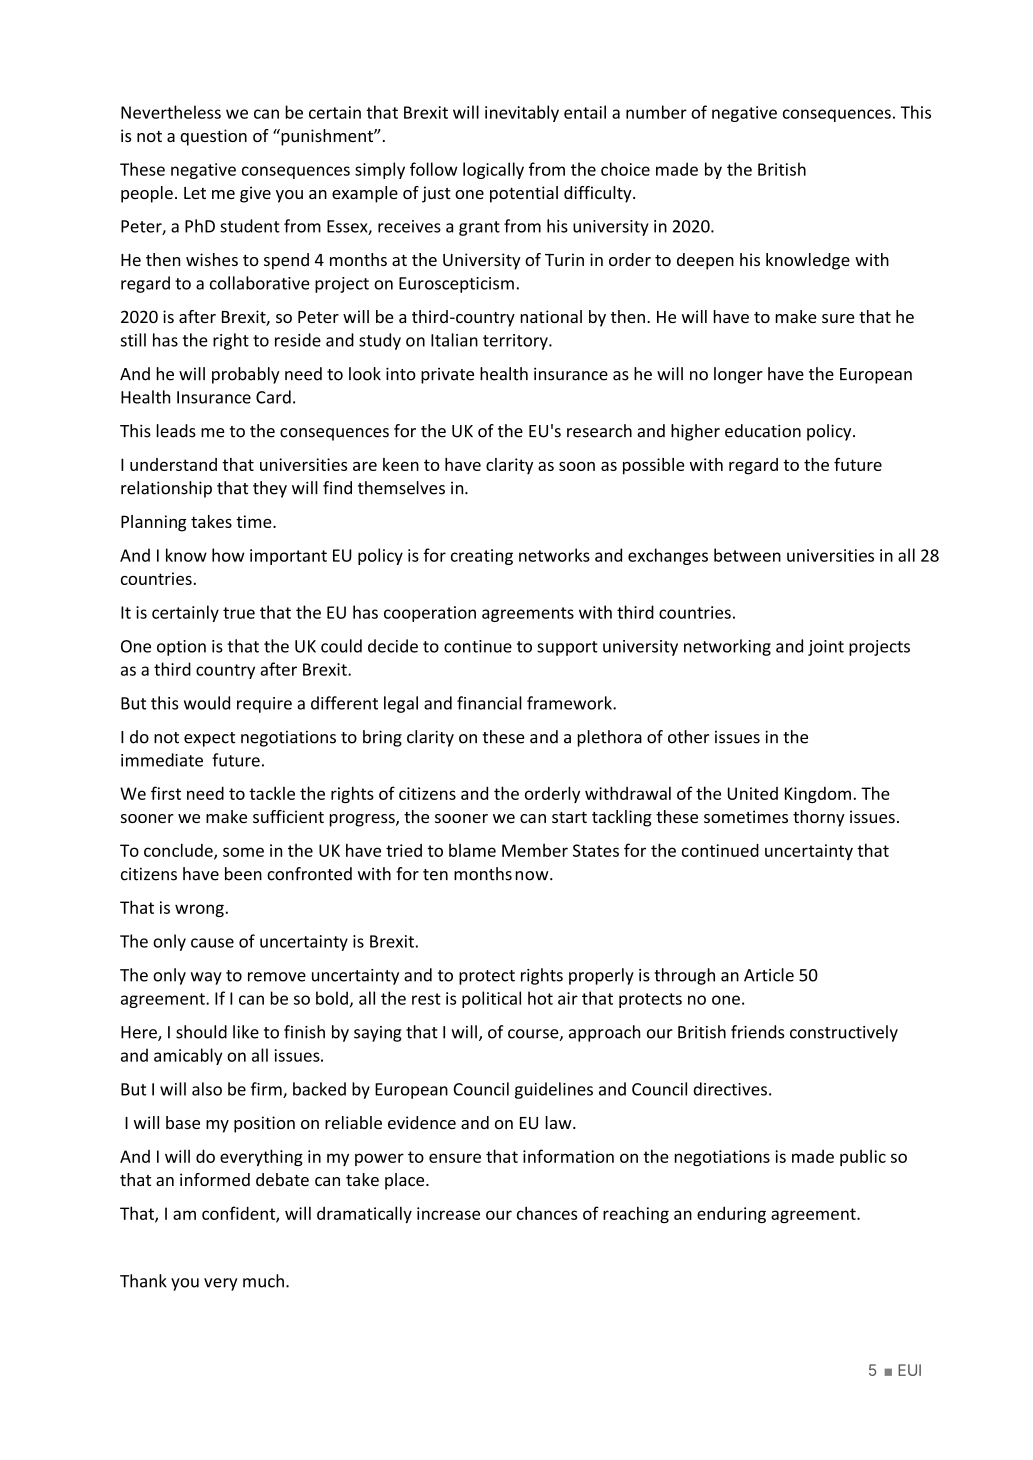  I want to click on United, so click(753, 793).
